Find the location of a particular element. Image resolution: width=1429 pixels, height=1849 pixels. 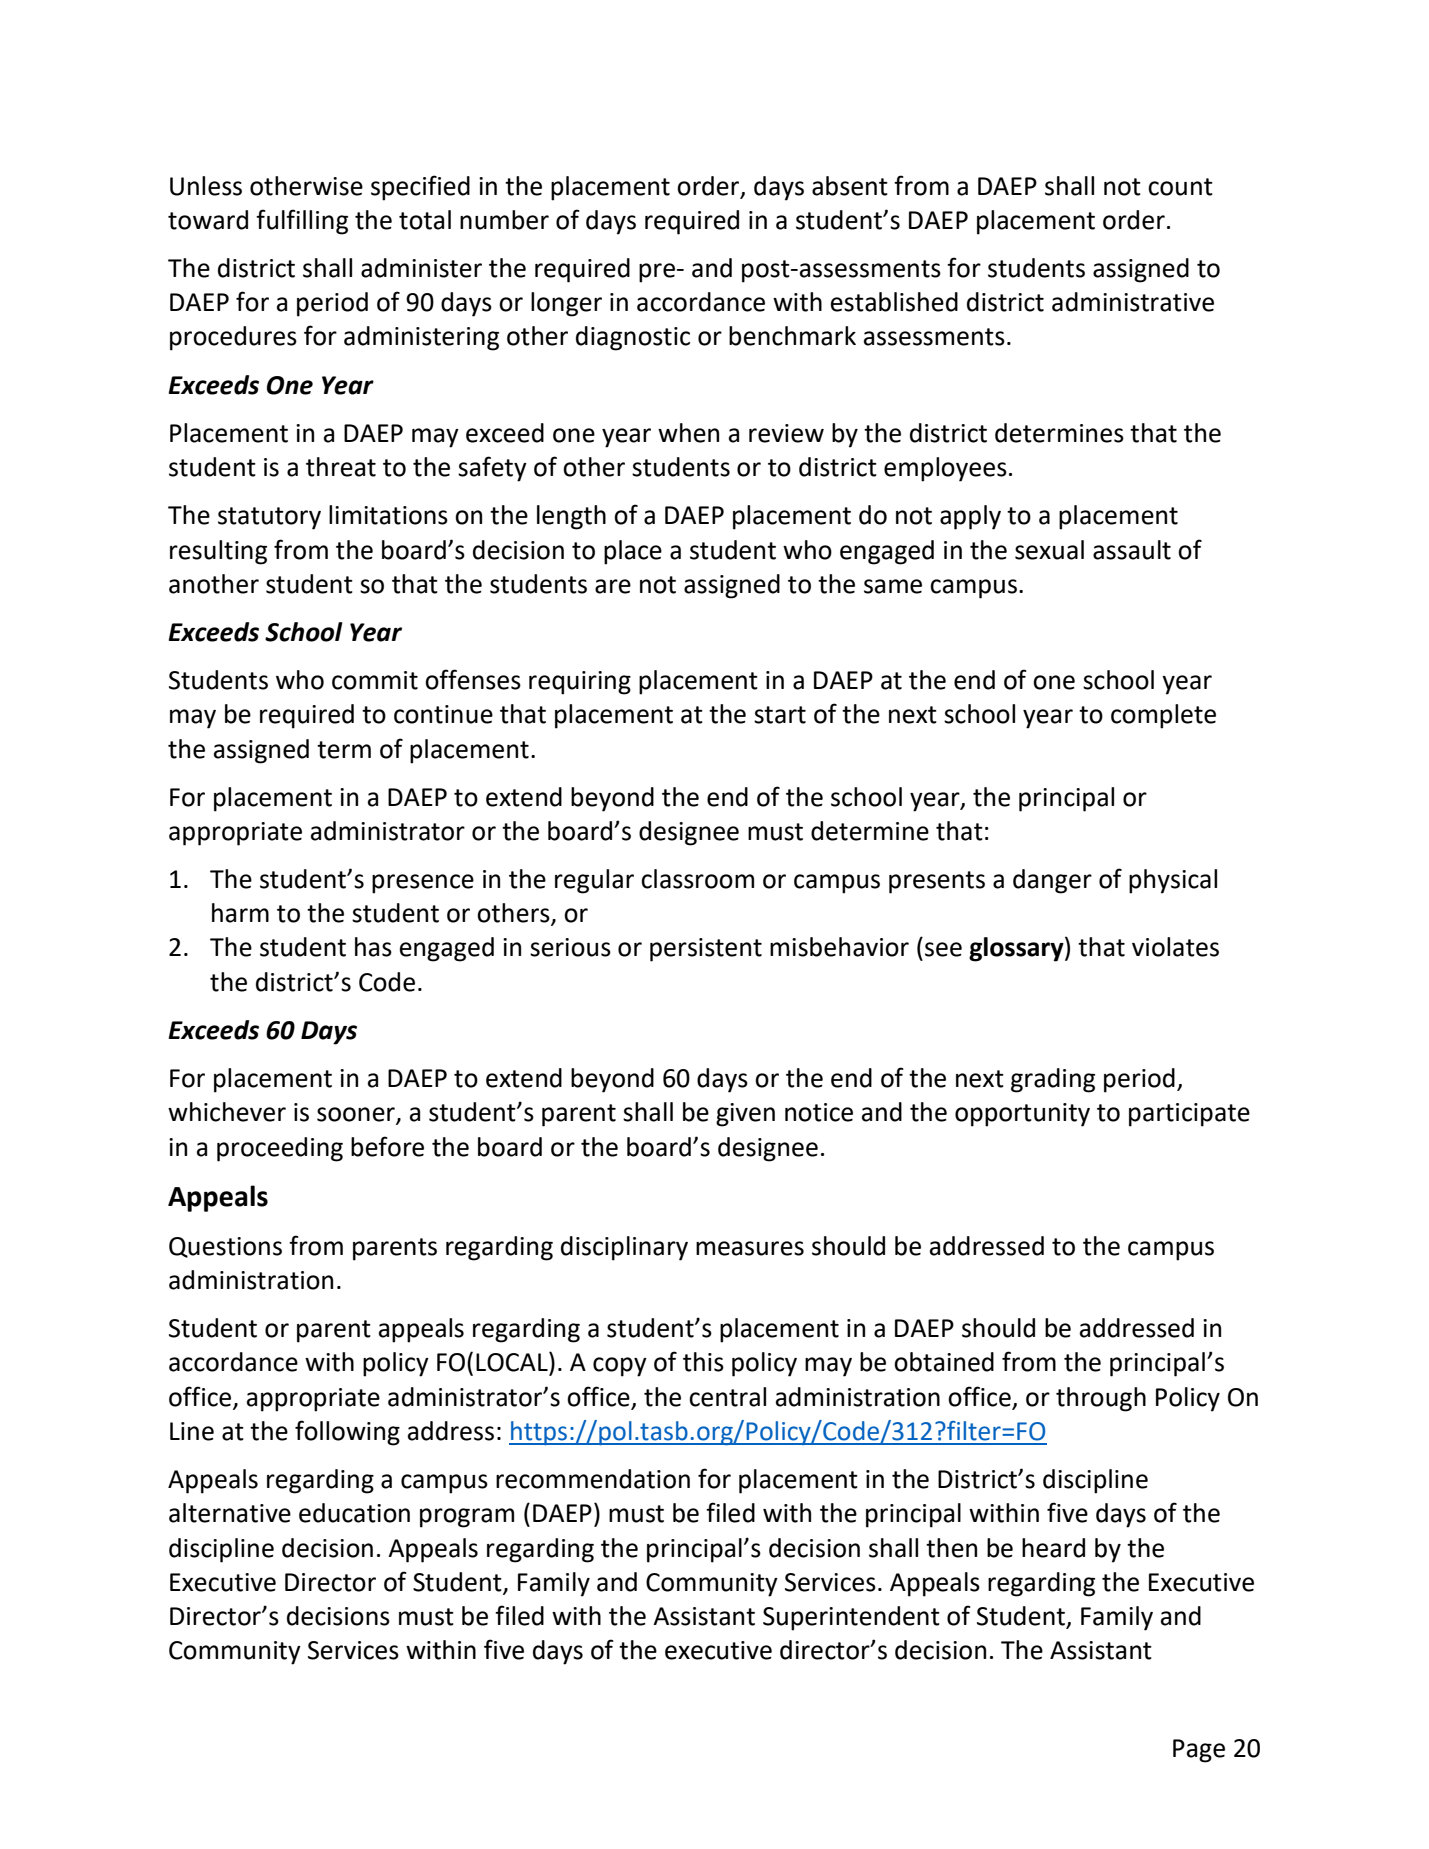

Superintendent is located at coordinates (851, 1618).
